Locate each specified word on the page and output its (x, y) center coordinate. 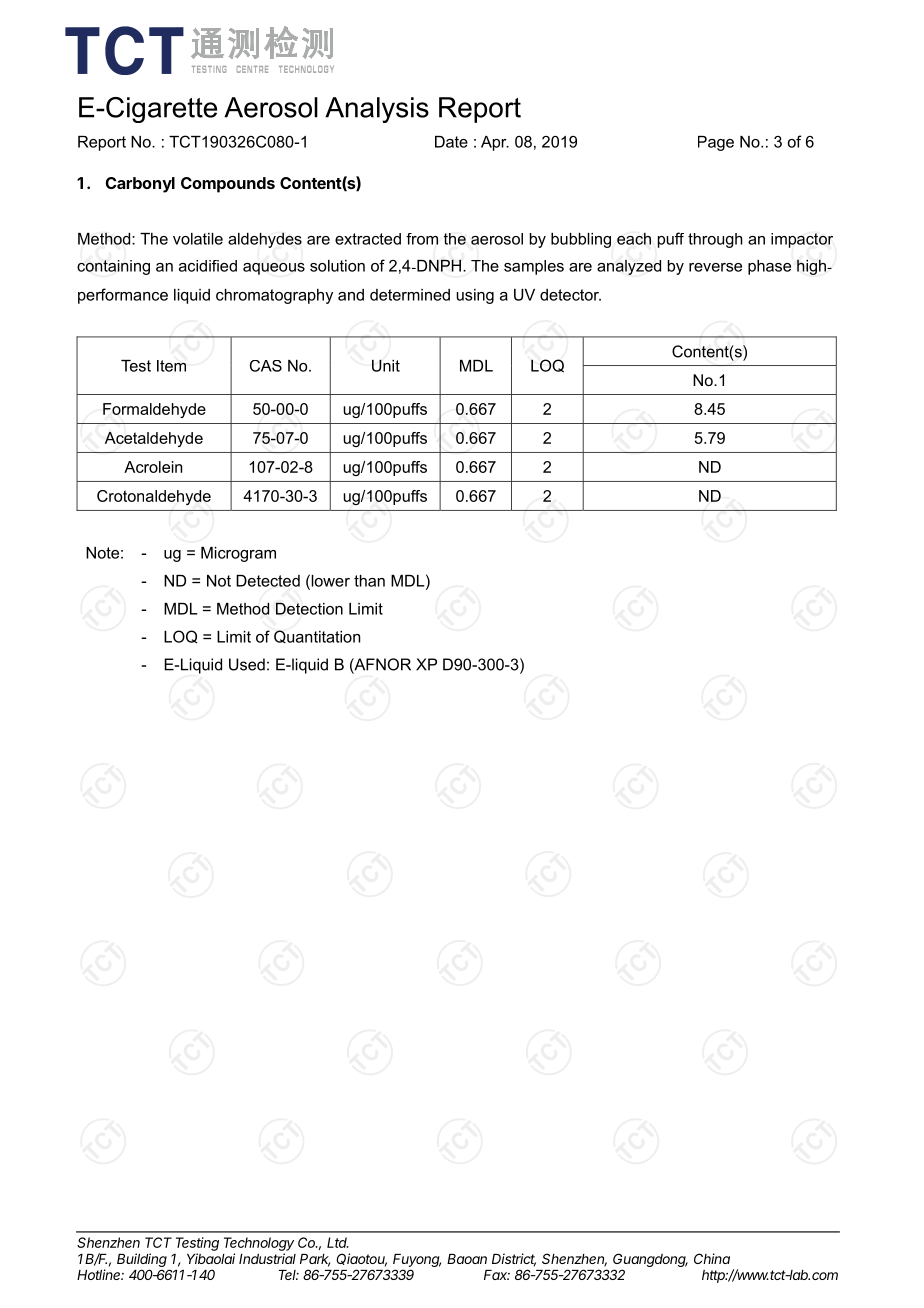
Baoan (467, 1259)
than (369, 581)
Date (451, 142)
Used (247, 664)
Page (716, 143)
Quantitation (317, 636)
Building (142, 1261)
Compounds (228, 185)
